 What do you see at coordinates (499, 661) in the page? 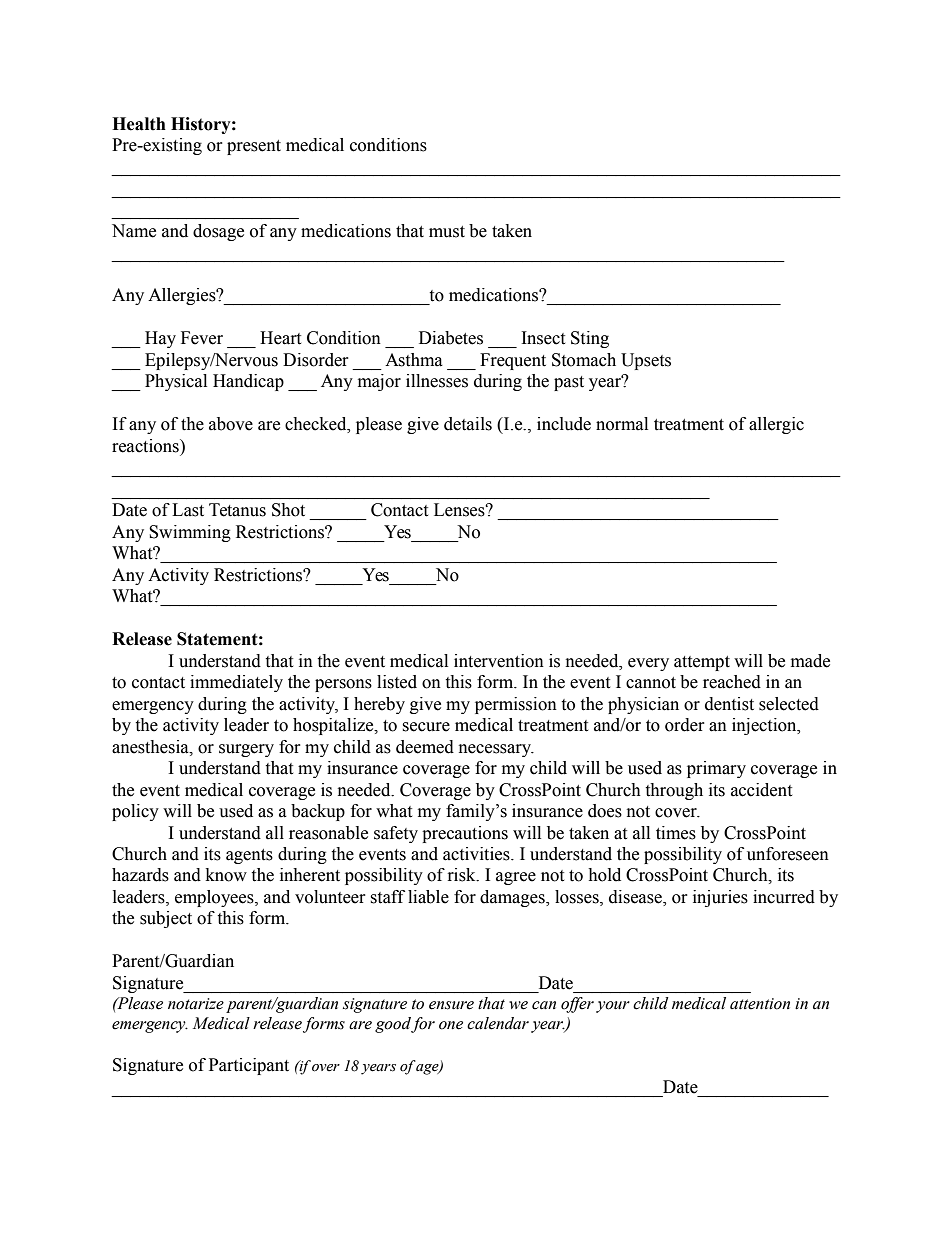
I see `intervention` at bounding box center [499, 661].
